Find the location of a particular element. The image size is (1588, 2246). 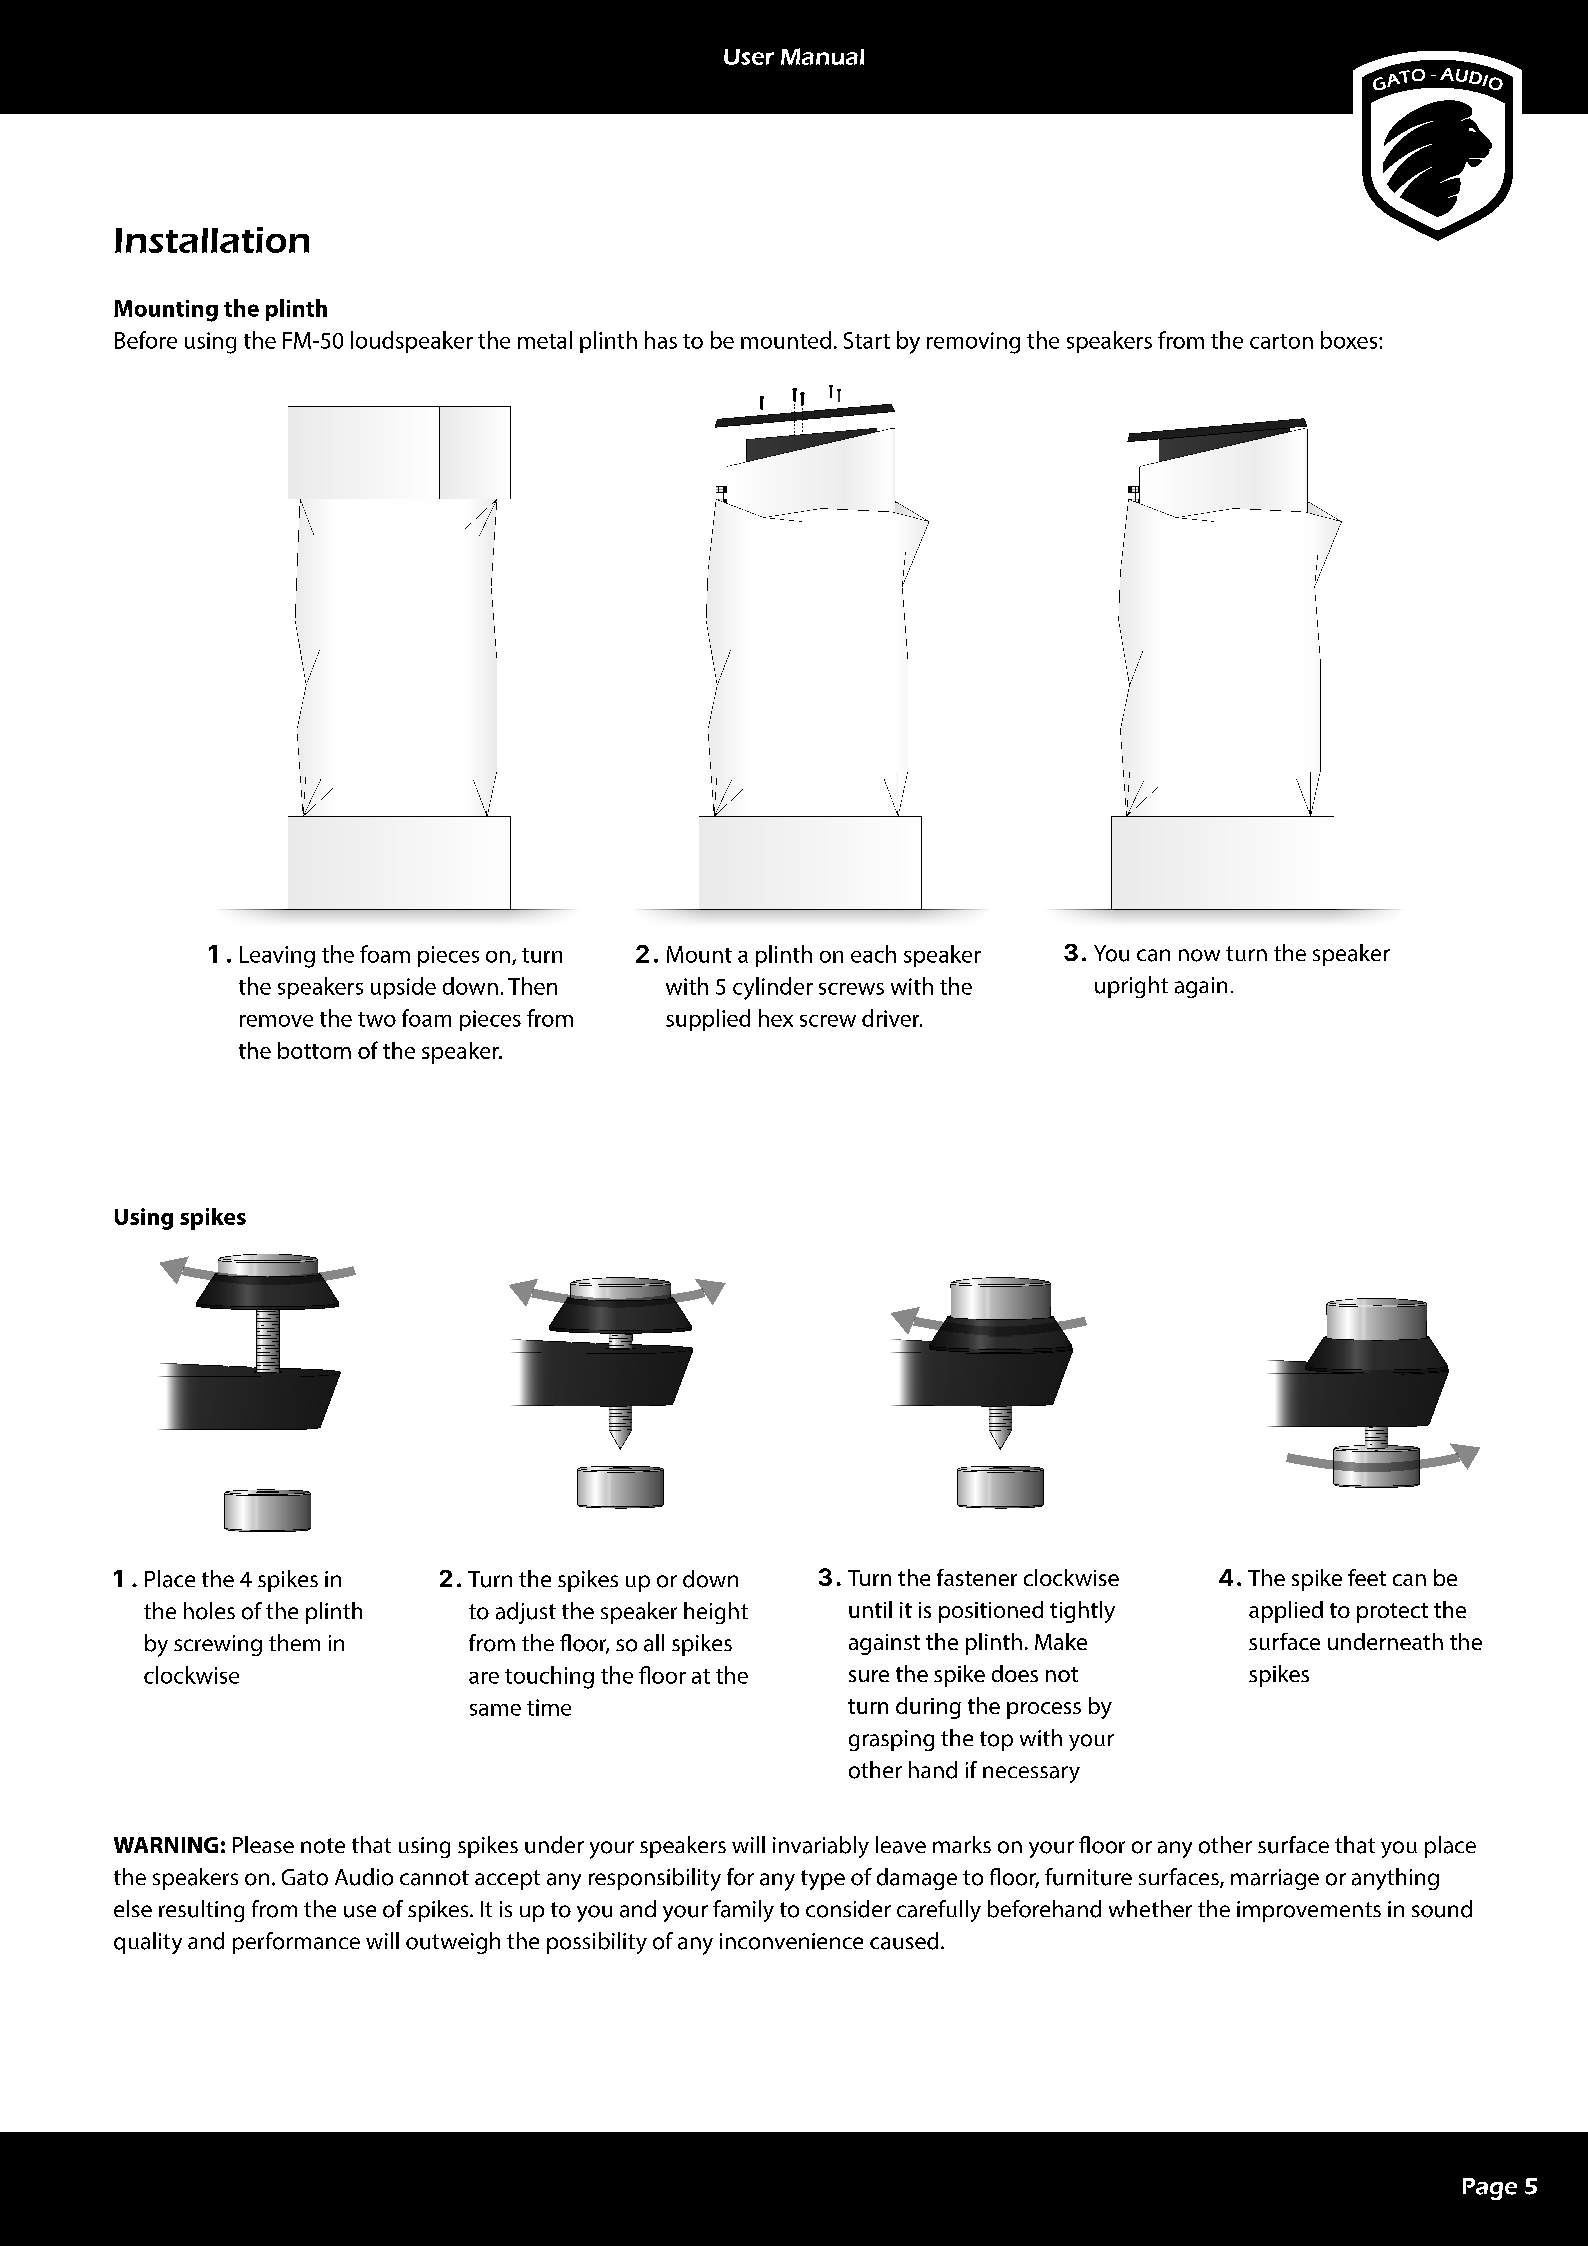

until is located at coordinates (870, 1609).
